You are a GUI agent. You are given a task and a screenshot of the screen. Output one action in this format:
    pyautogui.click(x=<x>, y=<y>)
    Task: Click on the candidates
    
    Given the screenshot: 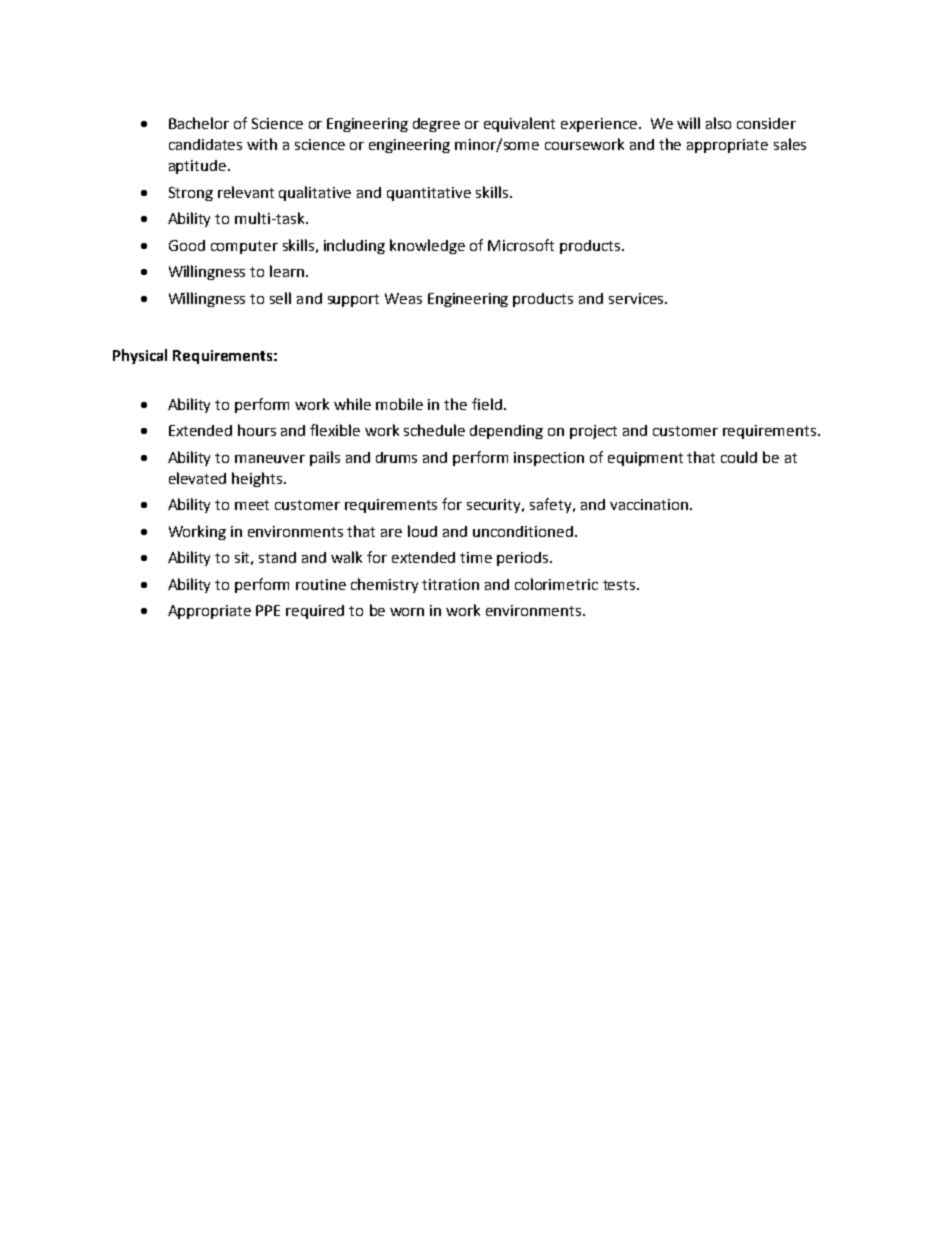 What is the action you would take?
    pyautogui.click(x=205, y=144)
